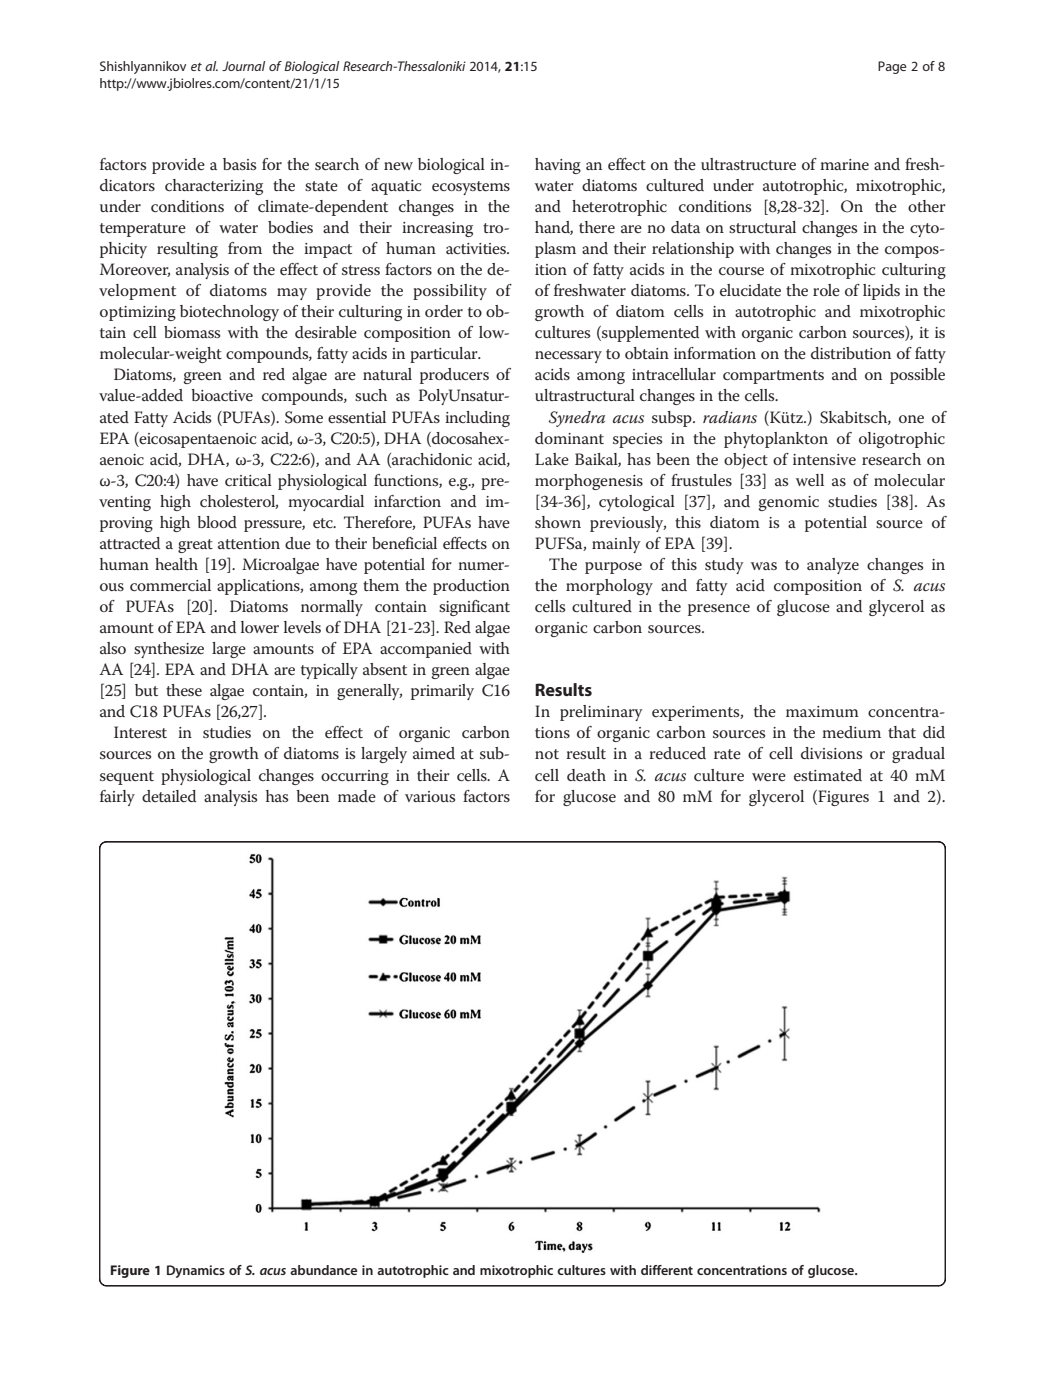 The width and height of the document is (1045, 1393). Describe the element at coordinates (547, 754) in the document. I see `not` at that location.
